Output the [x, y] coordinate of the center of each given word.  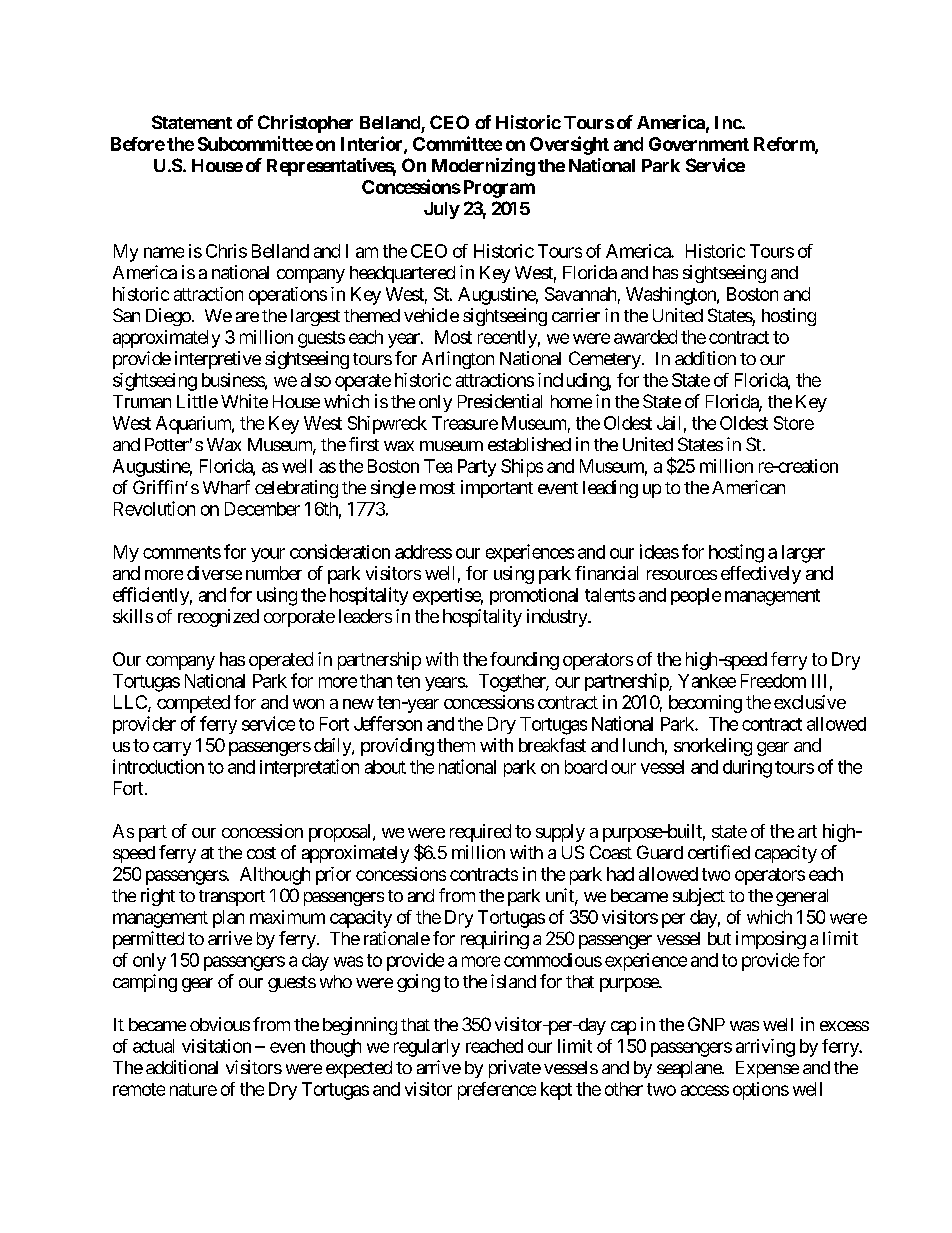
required [480, 833]
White [244, 401]
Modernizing [483, 167]
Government [699, 144]
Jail [668, 423]
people [696, 596]
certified [719, 852]
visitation [216, 1046]
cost [261, 853]
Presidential [500, 401]
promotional [534, 596]
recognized [218, 618]
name [164, 252]
